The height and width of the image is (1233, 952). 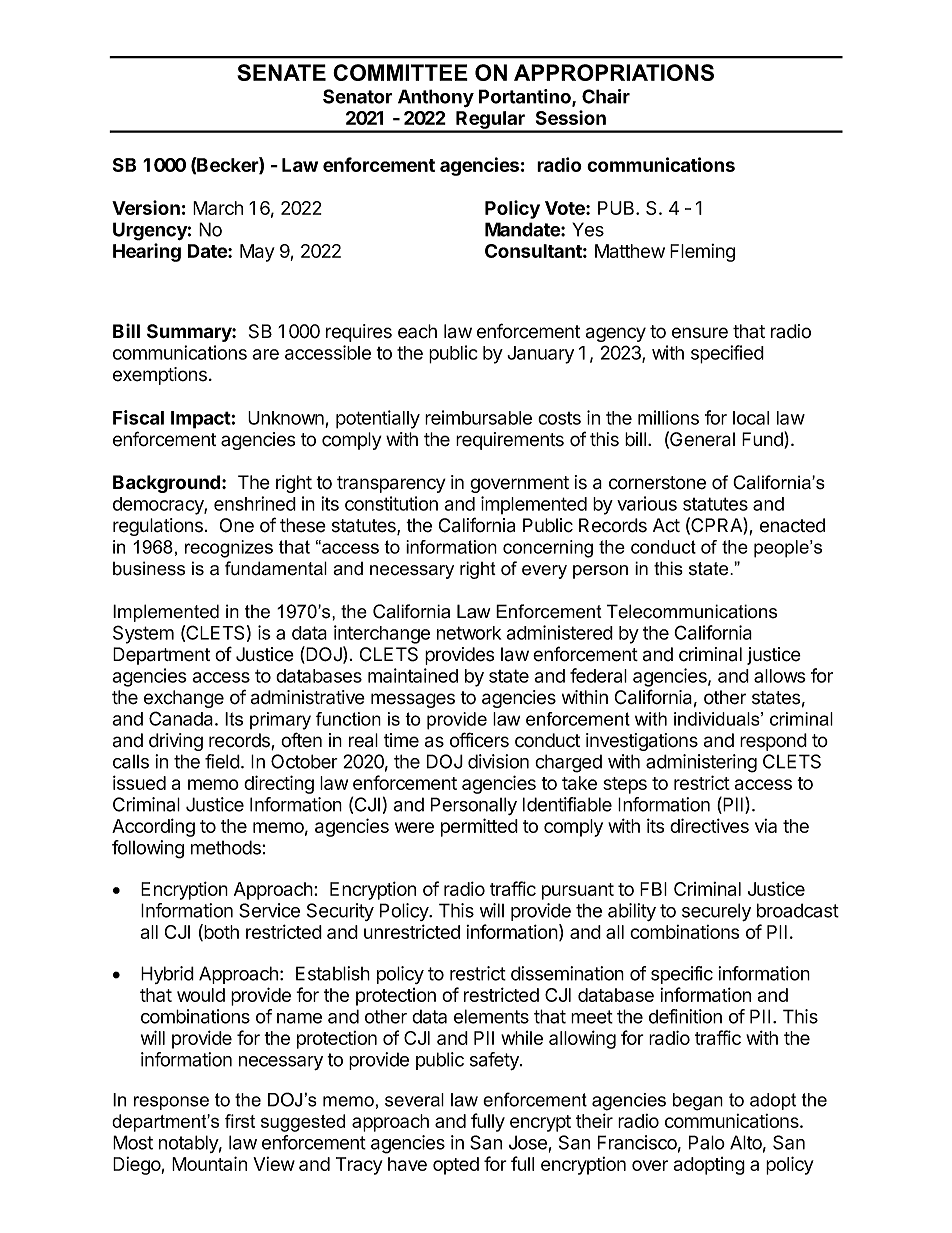 What do you see at coordinates (614, 72) in the image?
I see `APPROPRIATIONS` at bounding box center [614, 72].
